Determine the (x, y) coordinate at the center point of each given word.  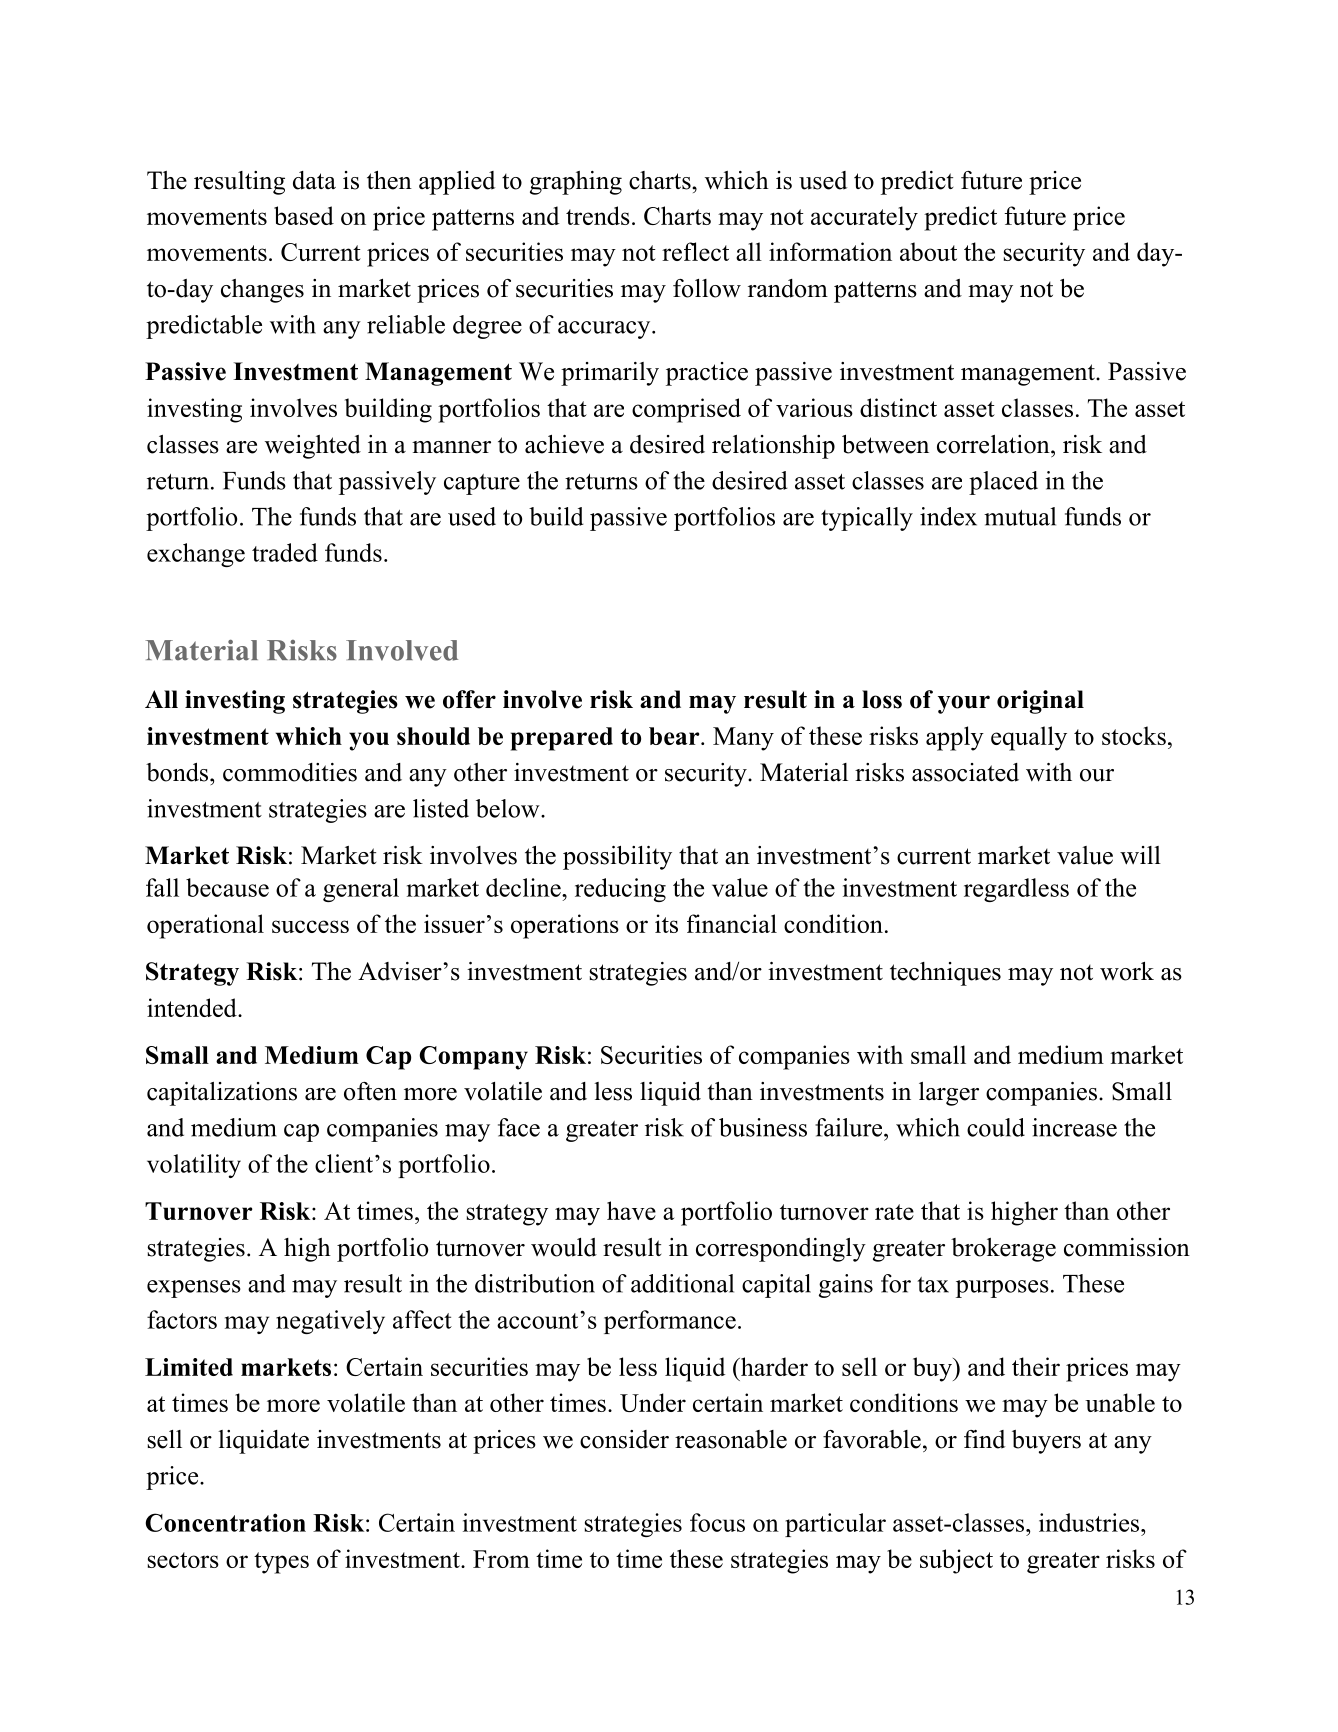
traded (285, 552)
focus (717, 1522)
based (304, 215)
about (928, 251)
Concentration (225, 1522)
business (763, 1127)
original (1040, 702)
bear (675, 736)
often (370, 1091)
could (996, 1127)
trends (598, 215)
